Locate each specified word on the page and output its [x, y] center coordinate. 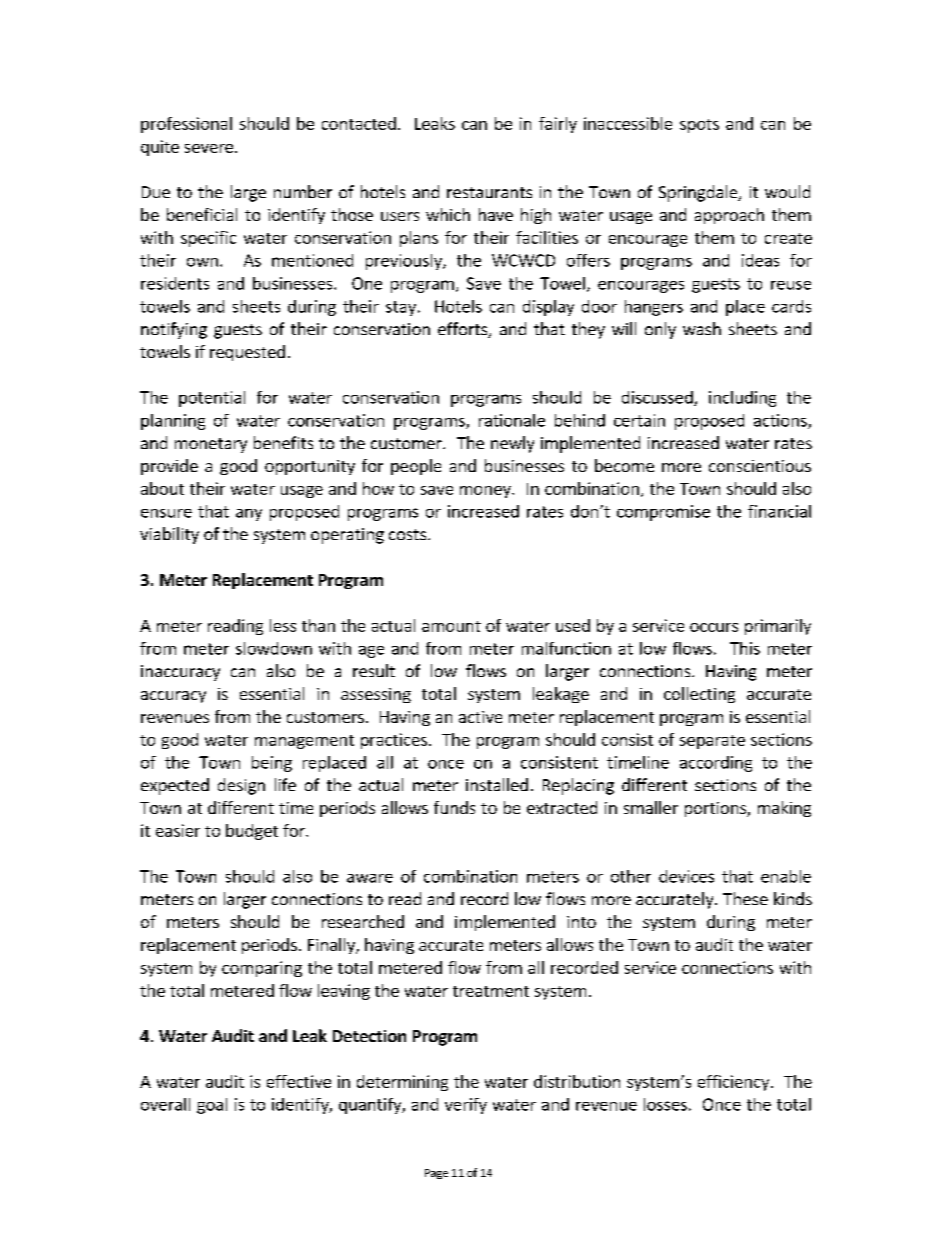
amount [451, 626]
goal [212, 1106]
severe [209, 148]
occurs [714, 627]
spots [699, 126]
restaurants [489, 192]
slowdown [274, 648]
